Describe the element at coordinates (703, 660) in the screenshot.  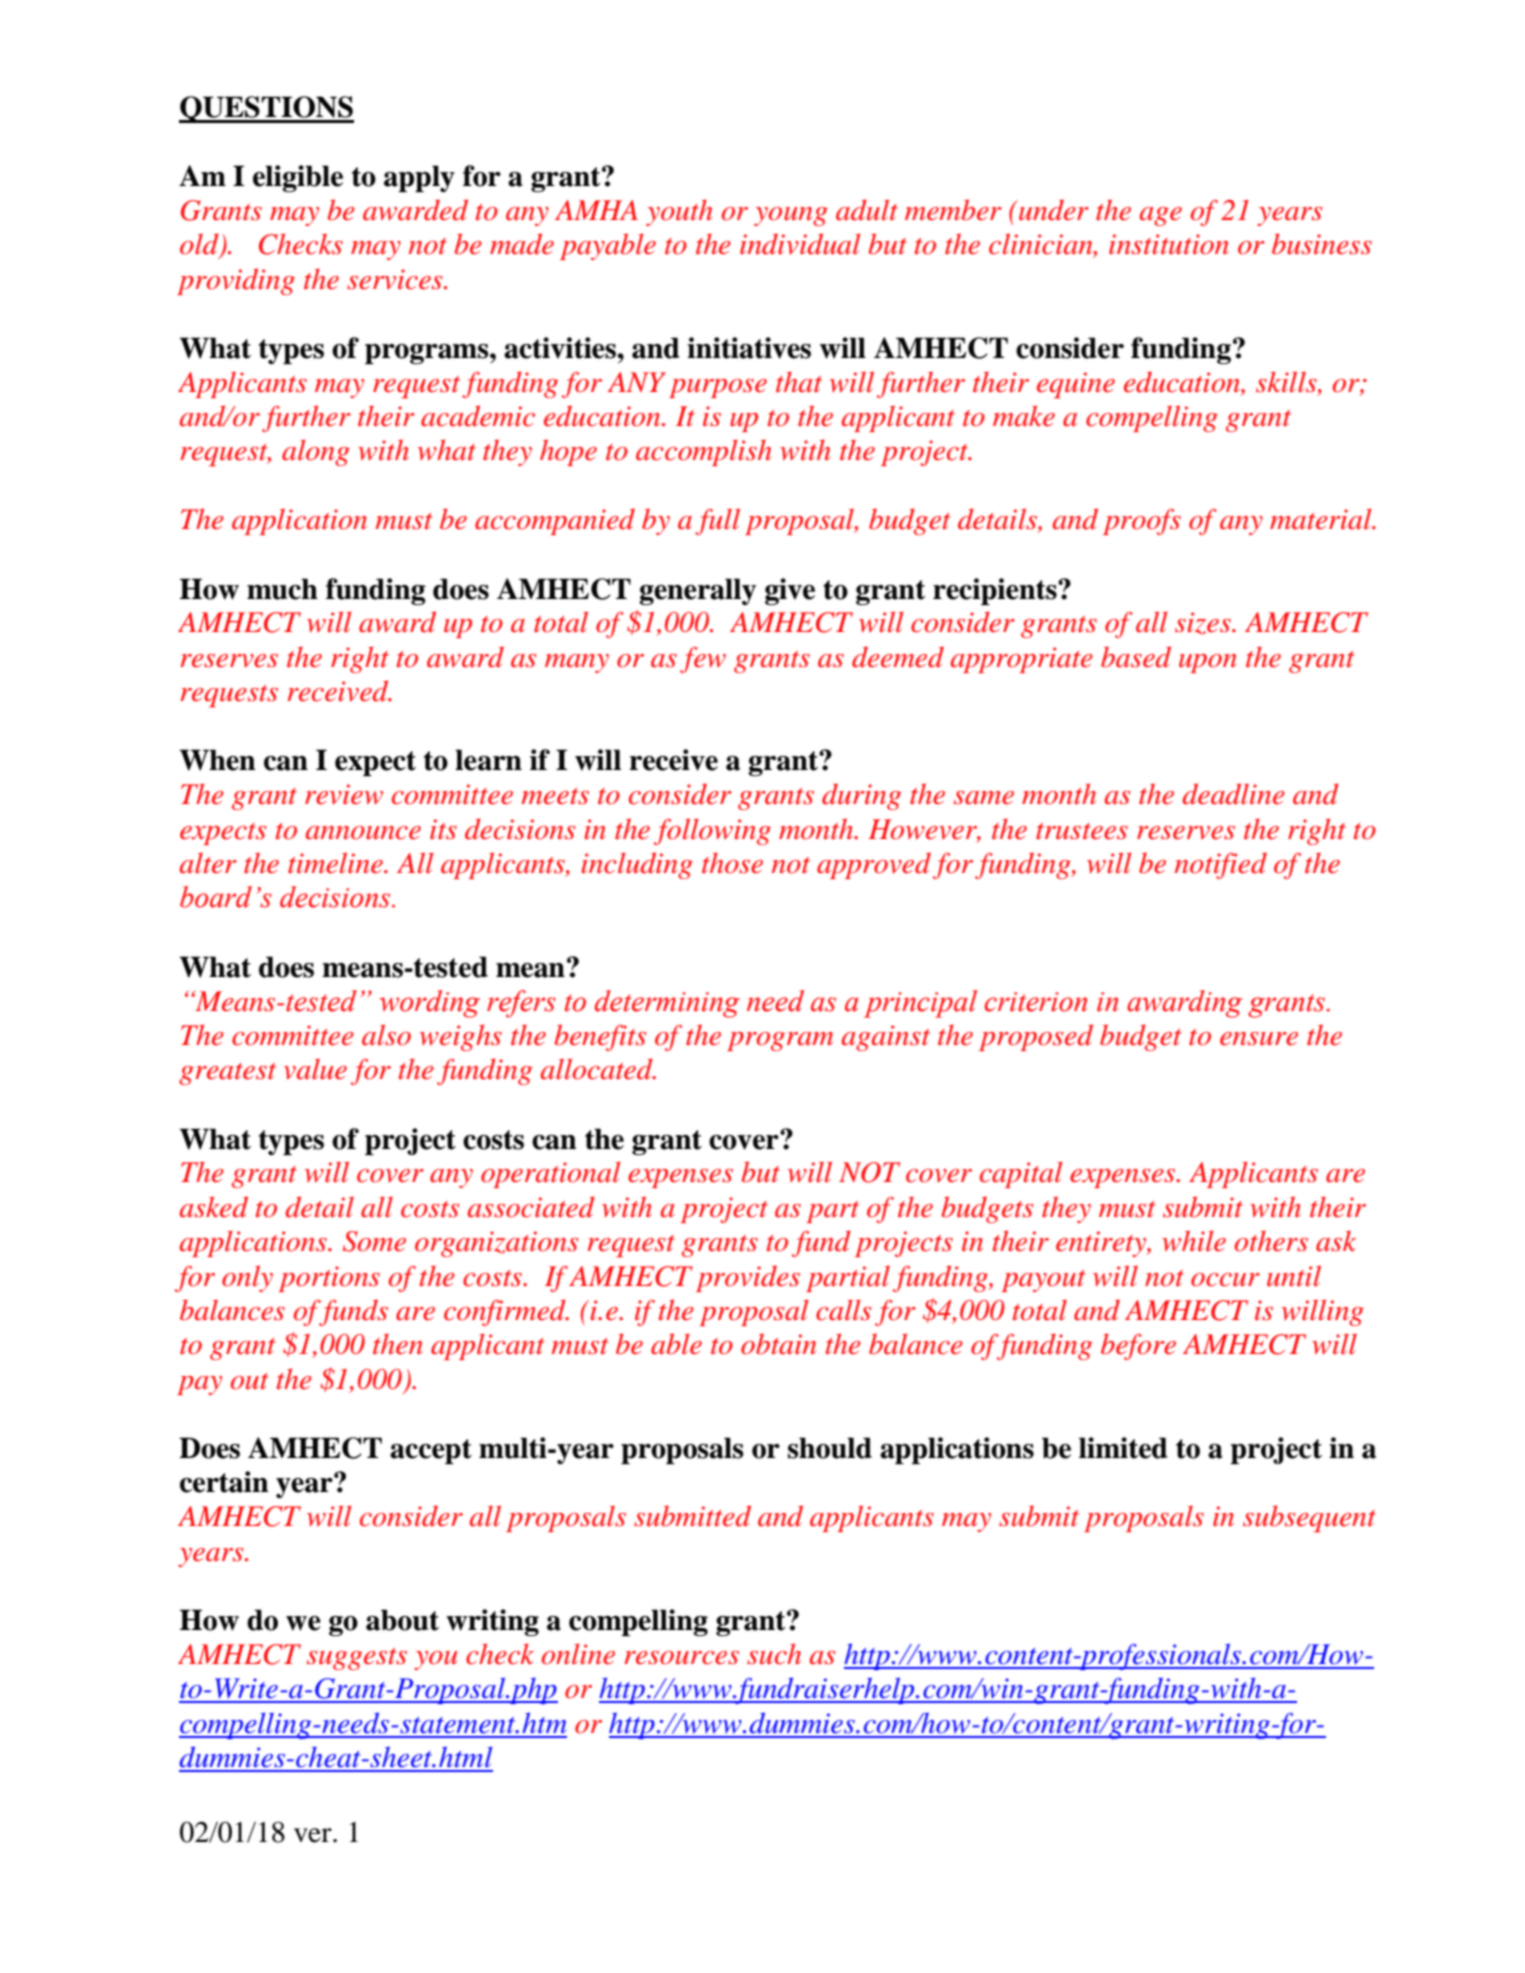
I see `few` at that location.
